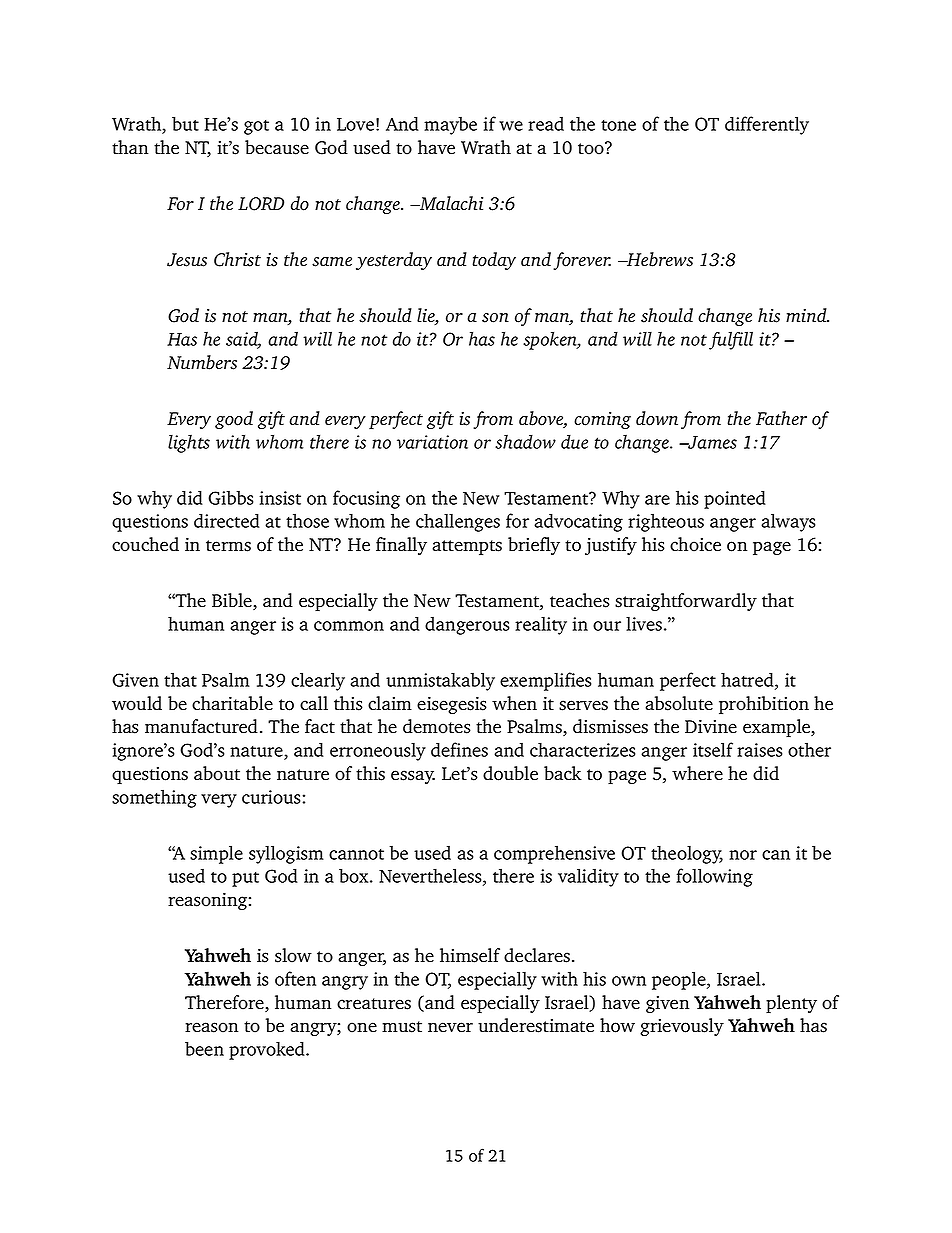  Describe the element at coordinates (682, 1027) in the screenshot. I see `grievously` at that location.
